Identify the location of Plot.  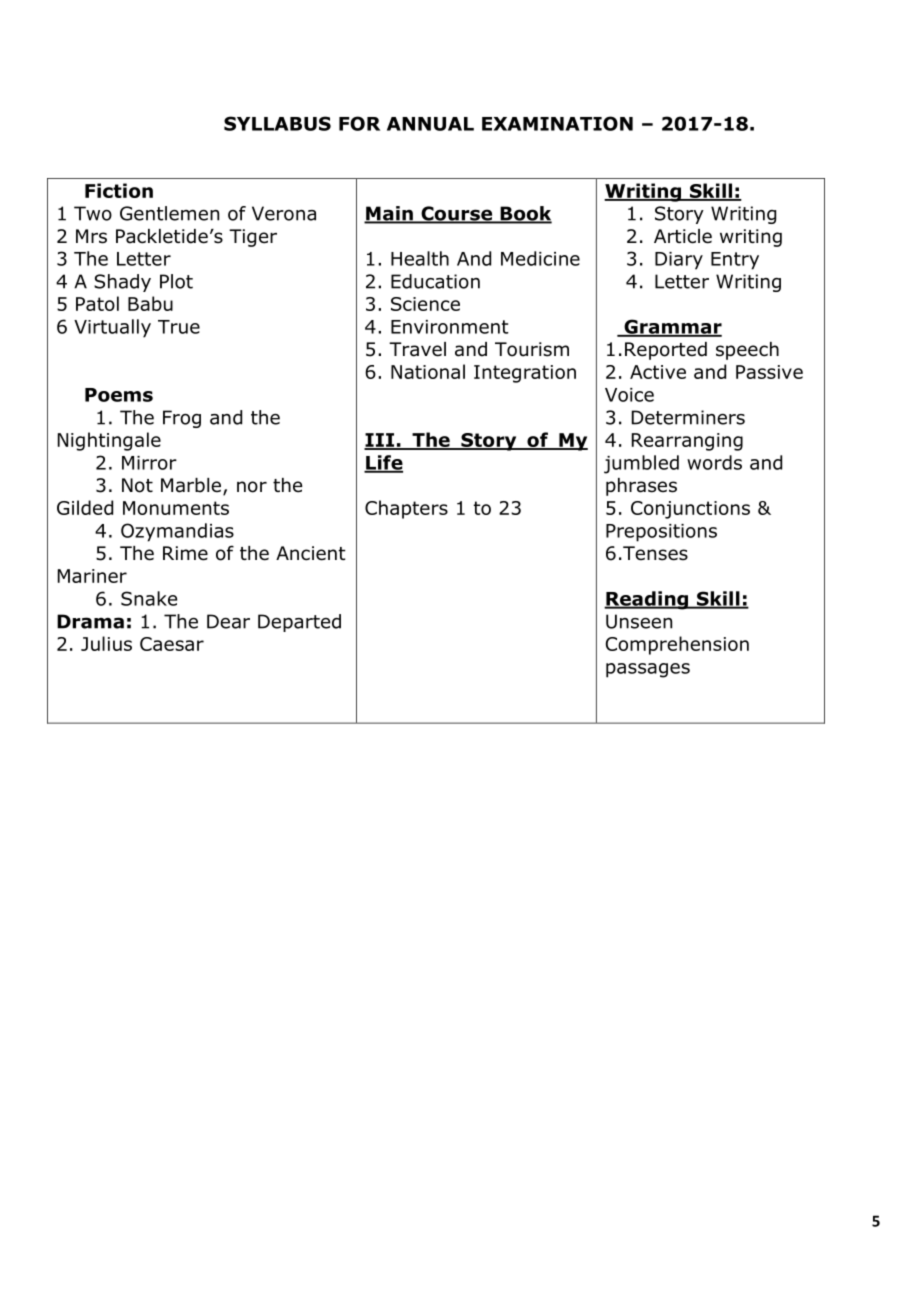
(176, 281).
